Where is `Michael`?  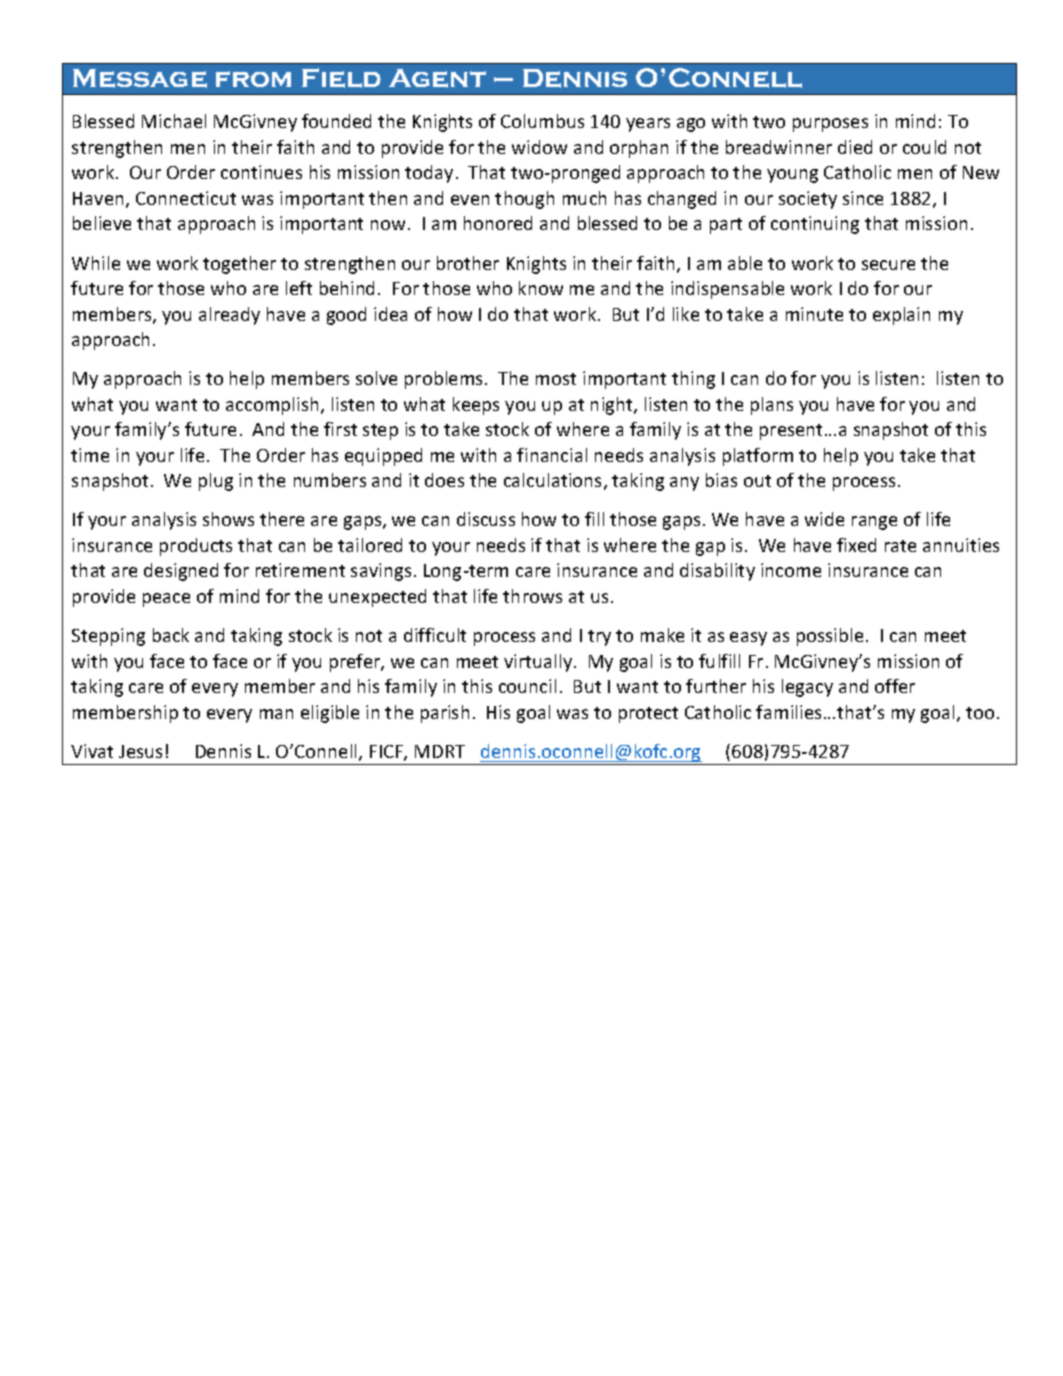 Michael is located at coordinates (174, 121).
